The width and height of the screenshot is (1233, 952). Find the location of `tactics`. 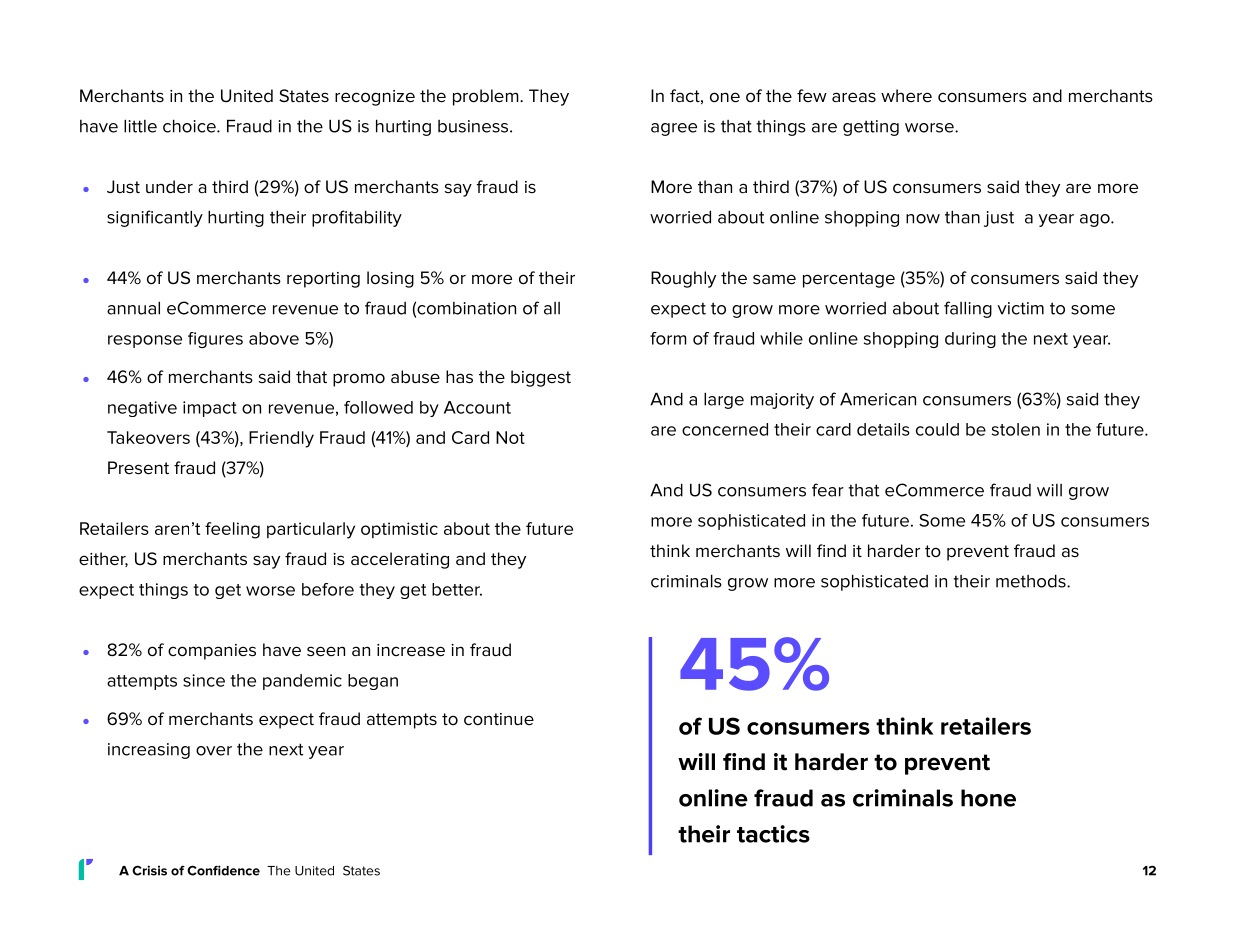

tactics is located at coordinates (773, 834).
